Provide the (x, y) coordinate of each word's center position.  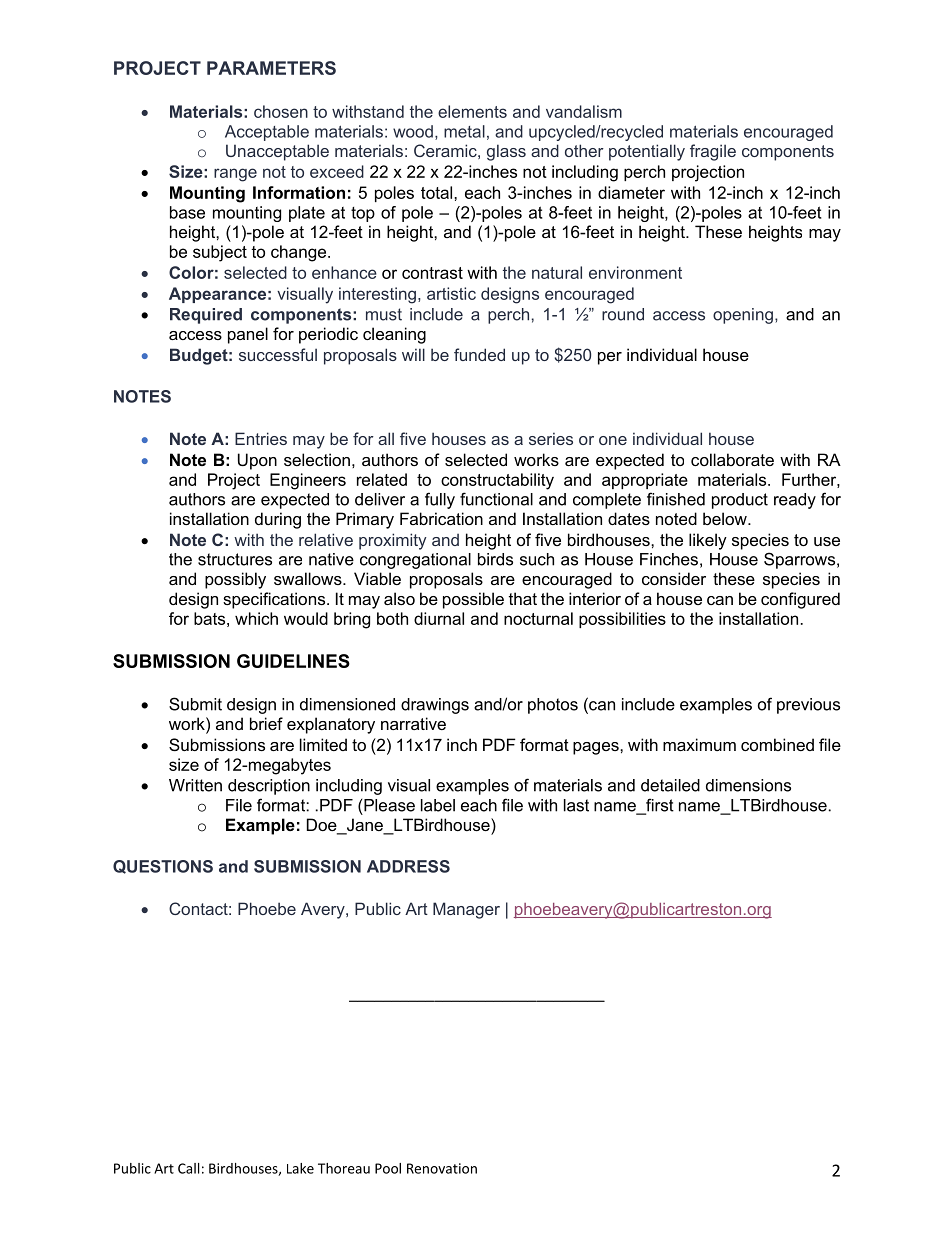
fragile (713, 152)
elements (472, 111)
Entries (261, 438)
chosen (281, 111)
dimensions (748, 785)
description (269, 787)
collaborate (732, 459)
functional (496, 499)
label (438, 805)
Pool (388, 1168)
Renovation (442, 1168)
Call (188, 1168)
